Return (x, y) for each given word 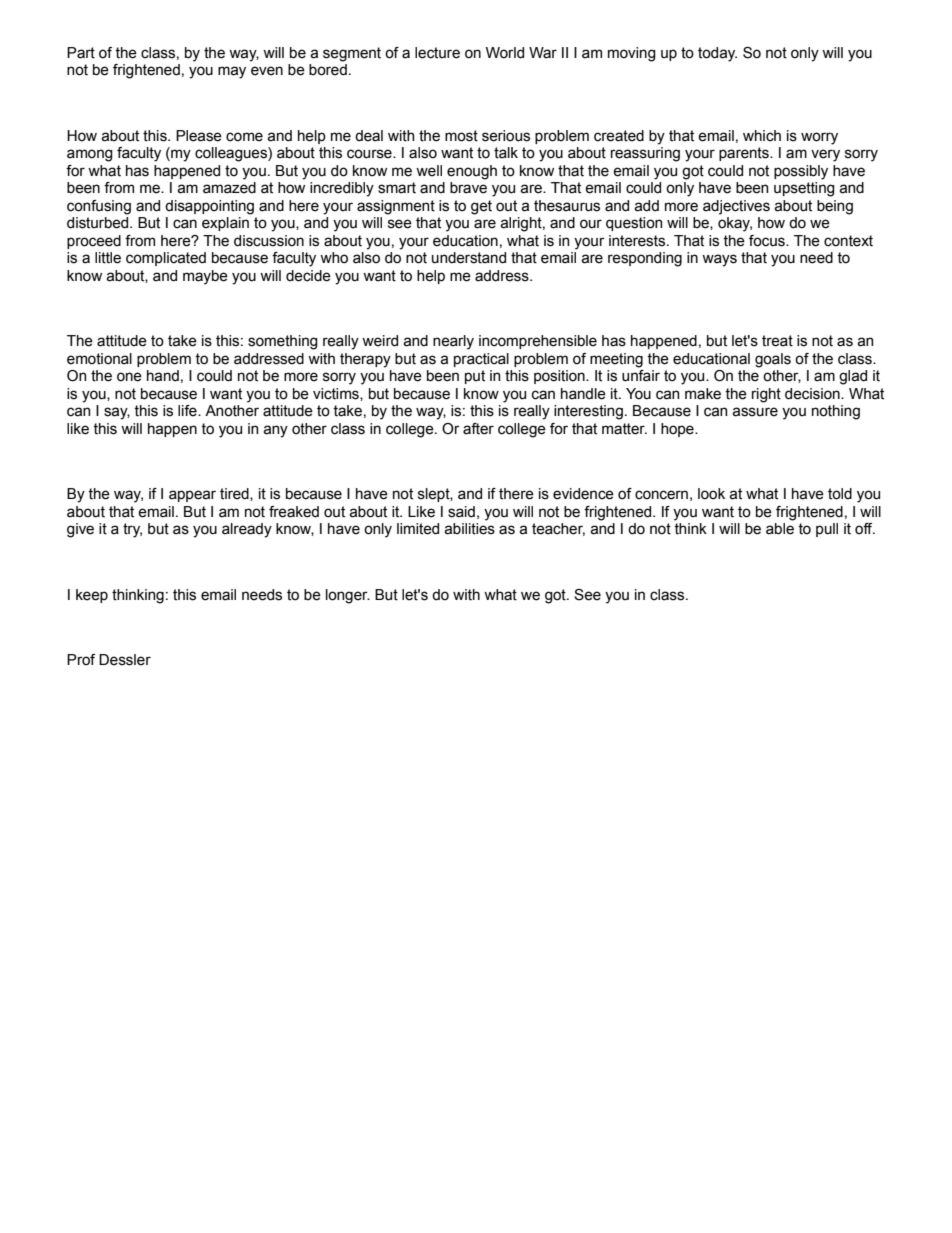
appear (192, 496)
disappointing (209, 207)
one (129, 377)
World (505, 53)
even (267, 71)
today (717, 54)
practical (481, 360)
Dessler (125, 660)
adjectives (736, 207)
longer (348, 596)
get (481, 207)
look (711, 494)
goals (773, 360)
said (461, 512)
